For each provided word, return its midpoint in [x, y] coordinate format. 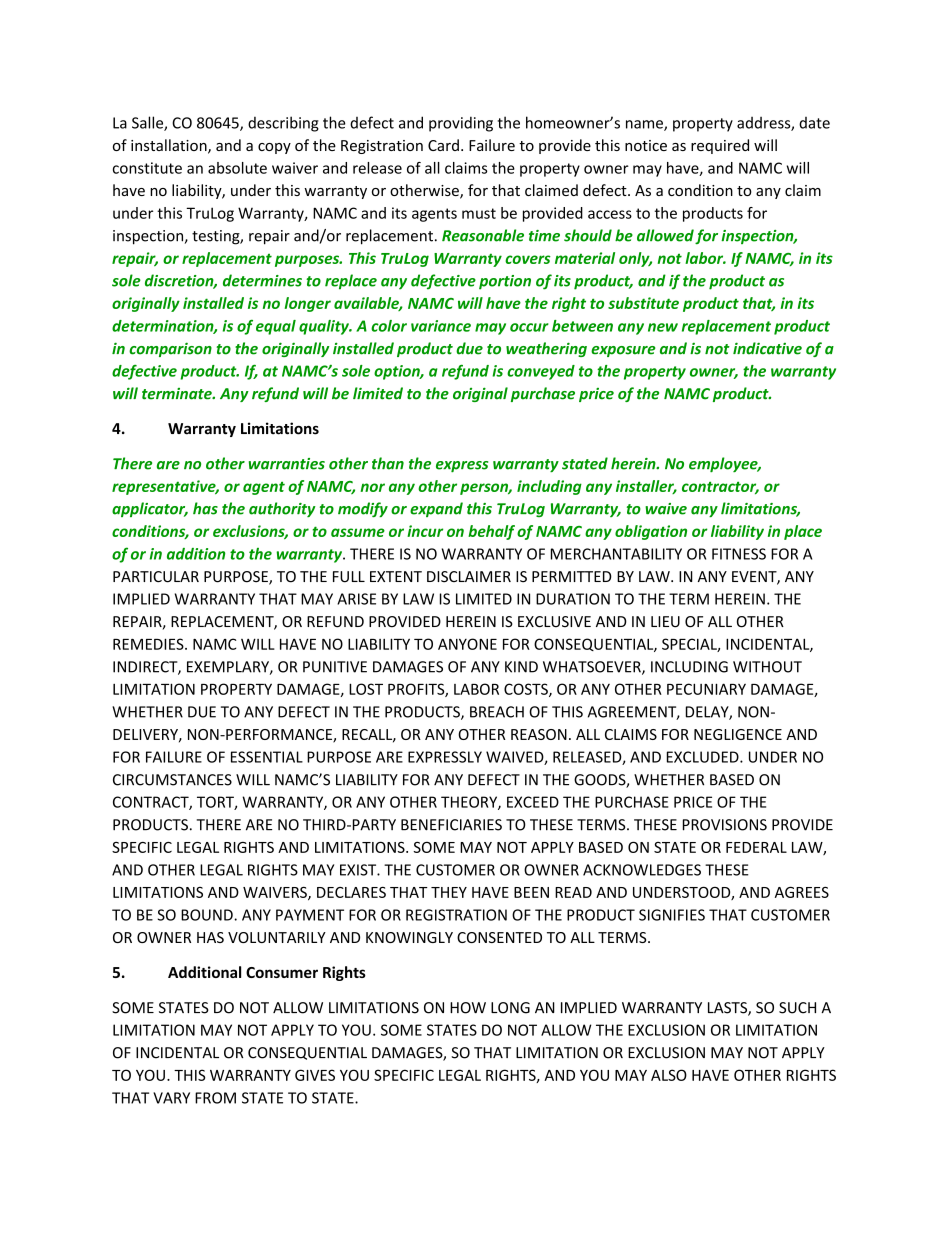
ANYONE [467, 644]
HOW [468, 1008]
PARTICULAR [156, 577]
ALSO [669, 1075]
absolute [237, 168]
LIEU [665, 622]
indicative [767, 348]
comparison [170, 349]
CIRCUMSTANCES [172, 780]
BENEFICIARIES [451, 825]
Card [443, 145]
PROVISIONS [725, 825]
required [720, 146]
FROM [215, 1098]
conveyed [541, 372]
